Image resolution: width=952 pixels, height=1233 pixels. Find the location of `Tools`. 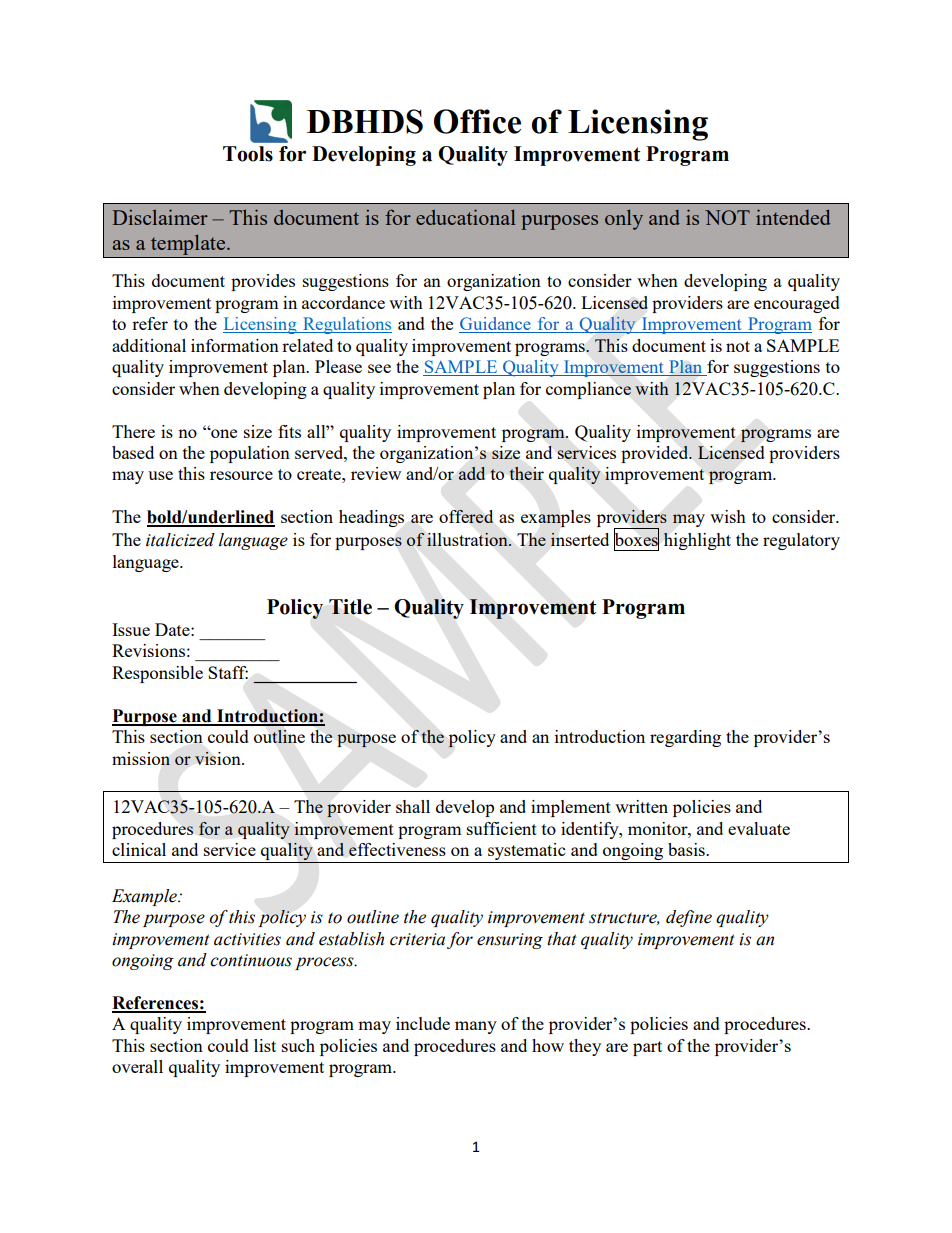

Tools is located at coordinates (248, 154).
